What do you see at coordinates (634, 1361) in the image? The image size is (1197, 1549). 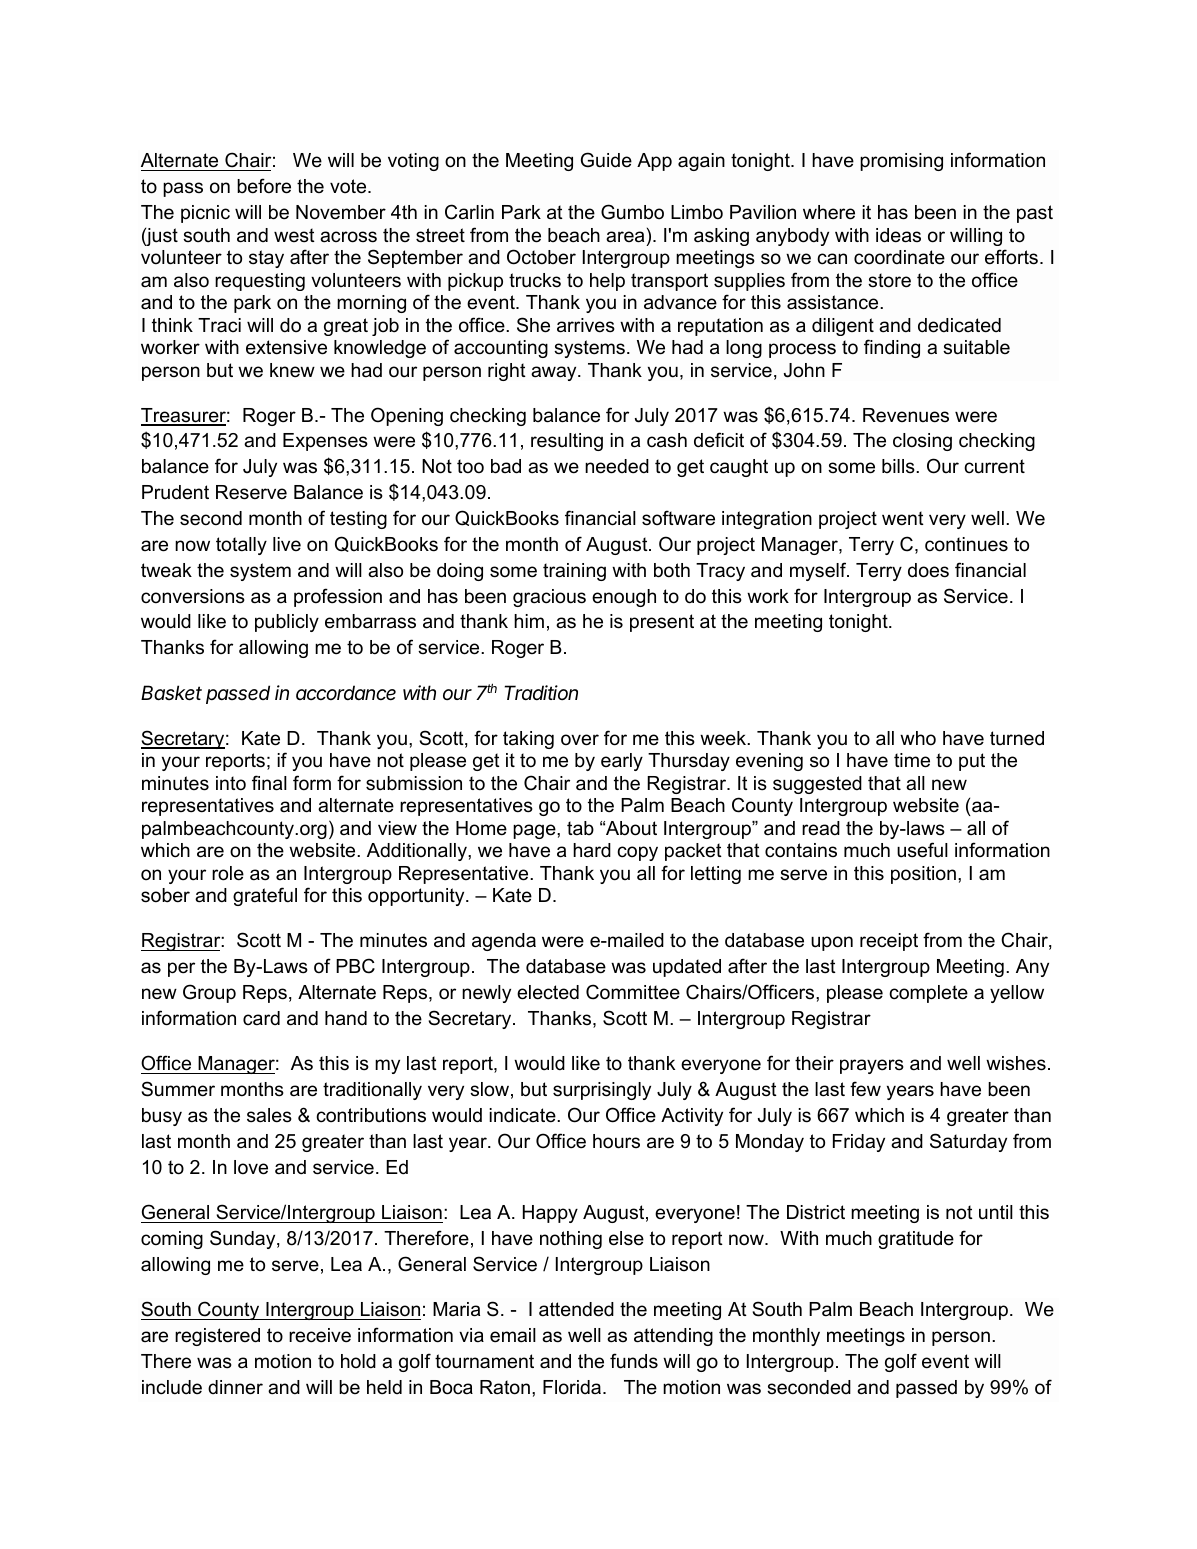 I see `funds` at bounding box center [634, 1361].
